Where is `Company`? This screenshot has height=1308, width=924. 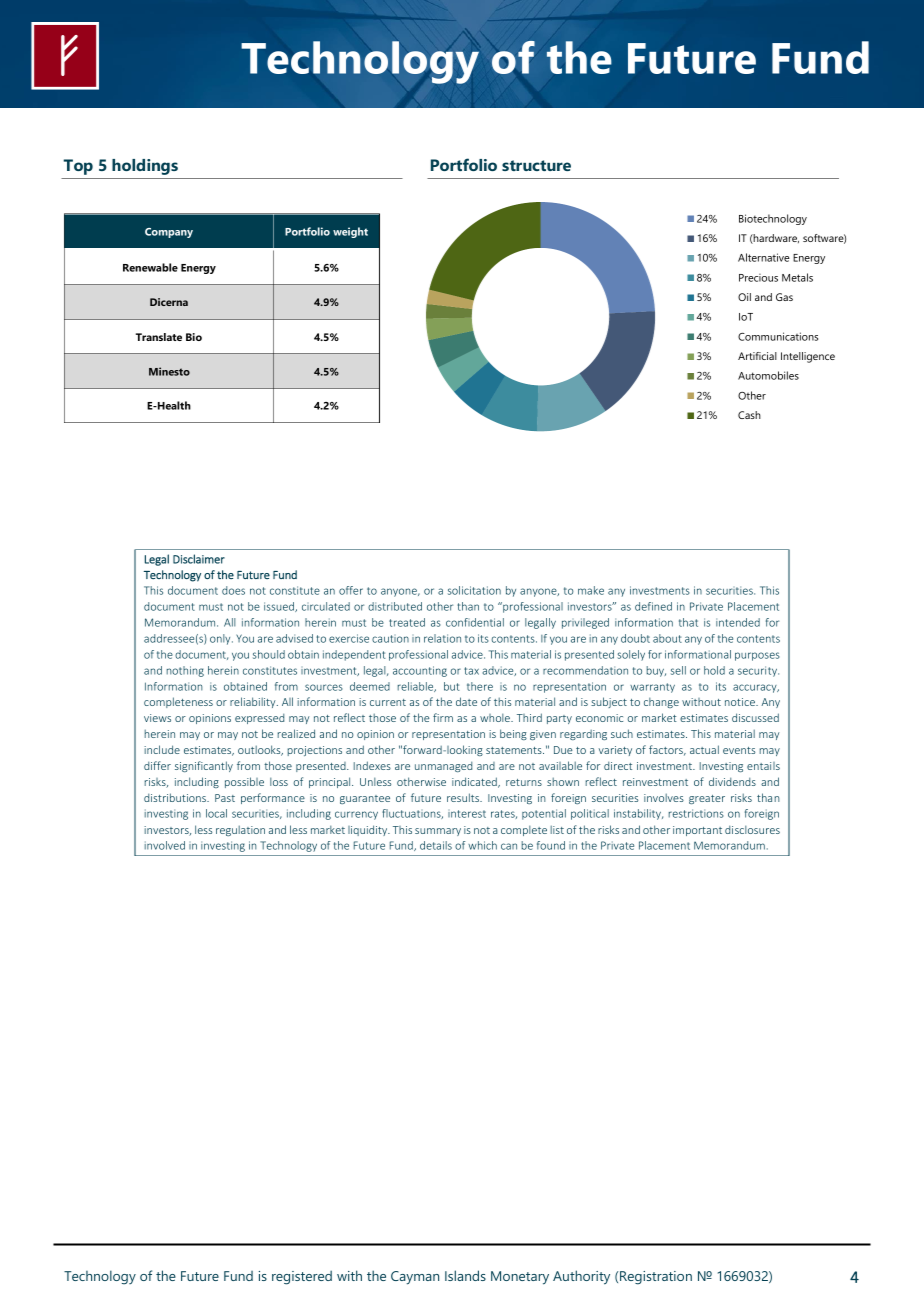
Company is located at coordinates (169, 233).
